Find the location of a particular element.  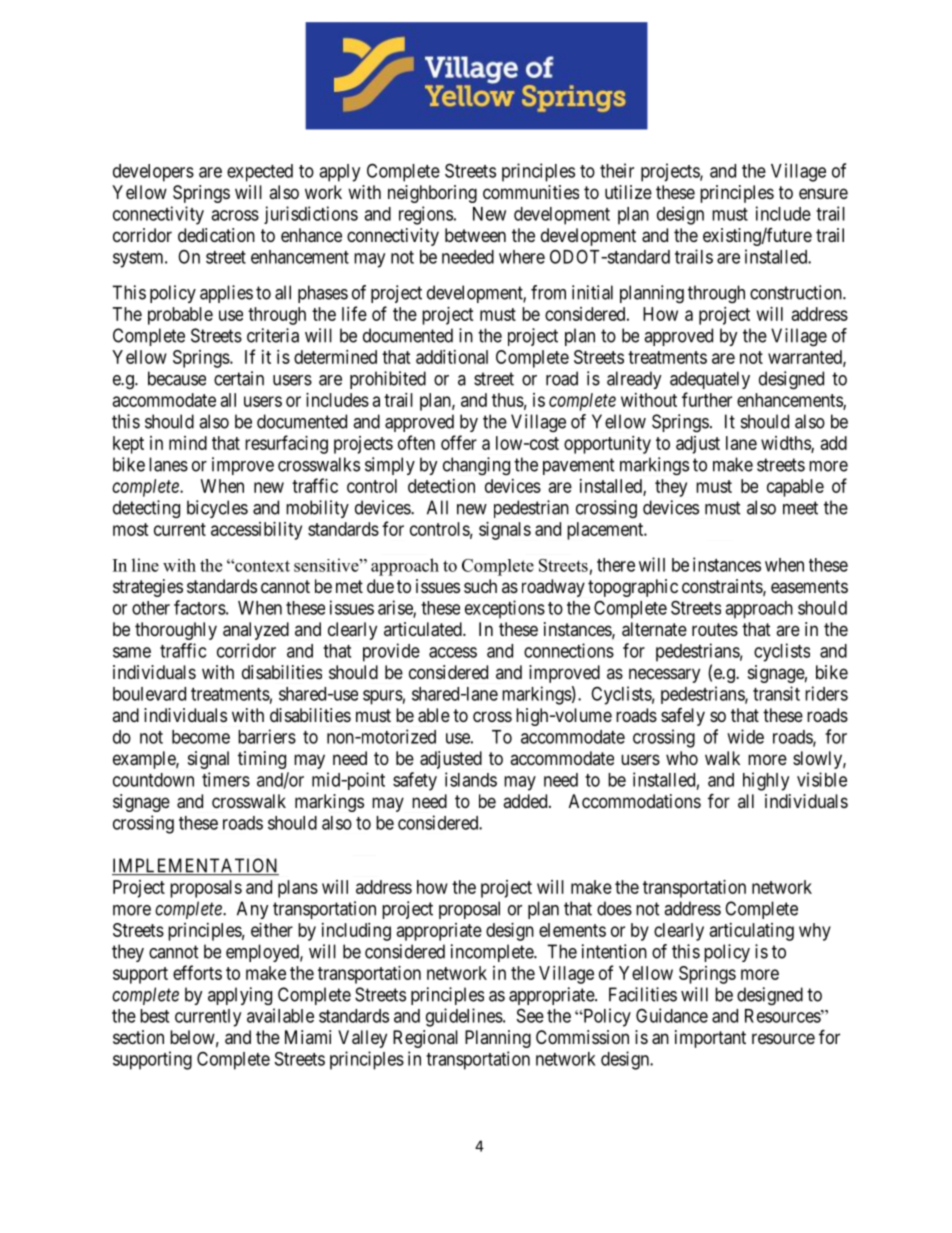

exceptions is located at coordinates (505, 609).
